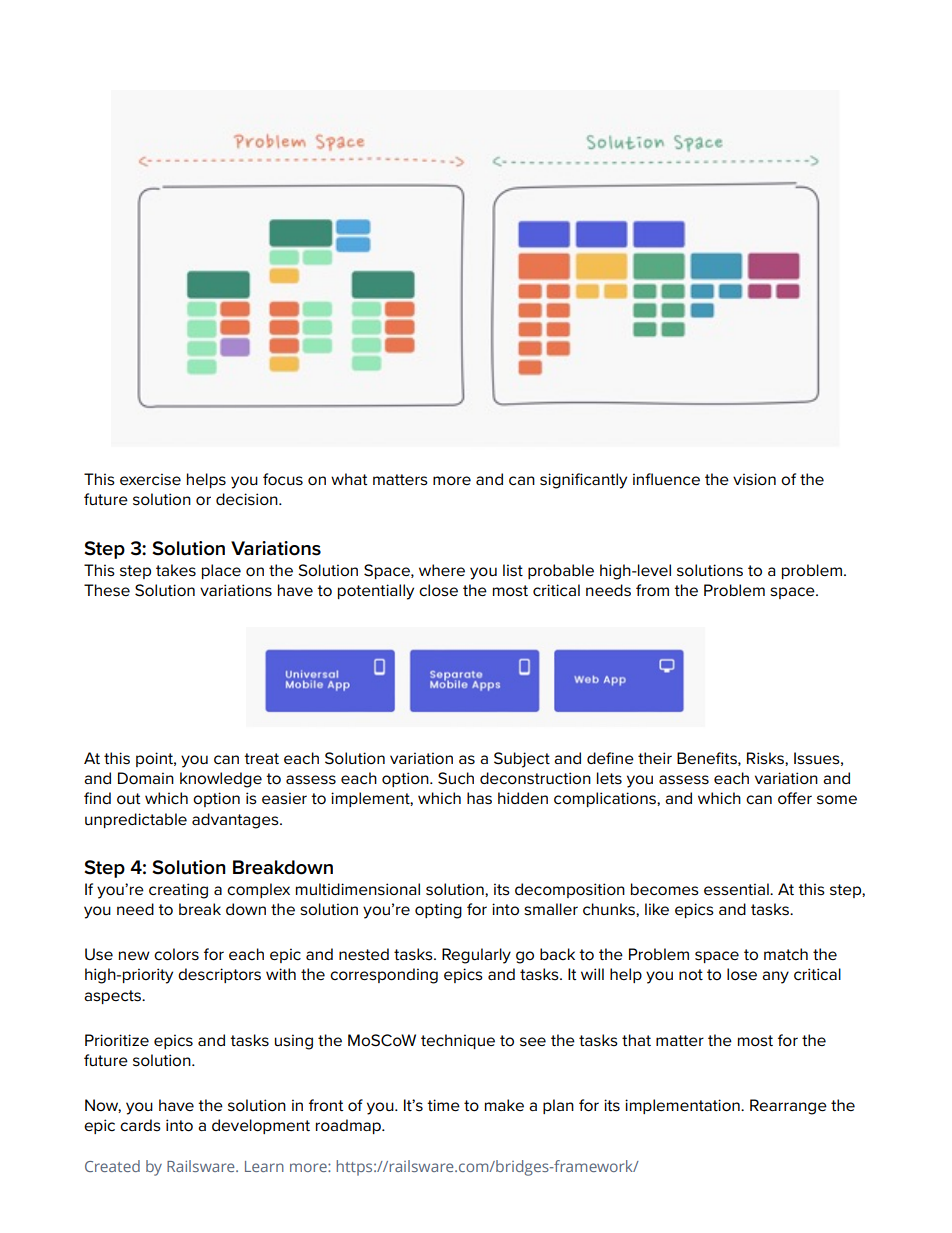 Image resolution: width=952 pixels, height=1233 pixels. Describe the element at coordinates (443, 1105) in the document. I see `time` at that location.
